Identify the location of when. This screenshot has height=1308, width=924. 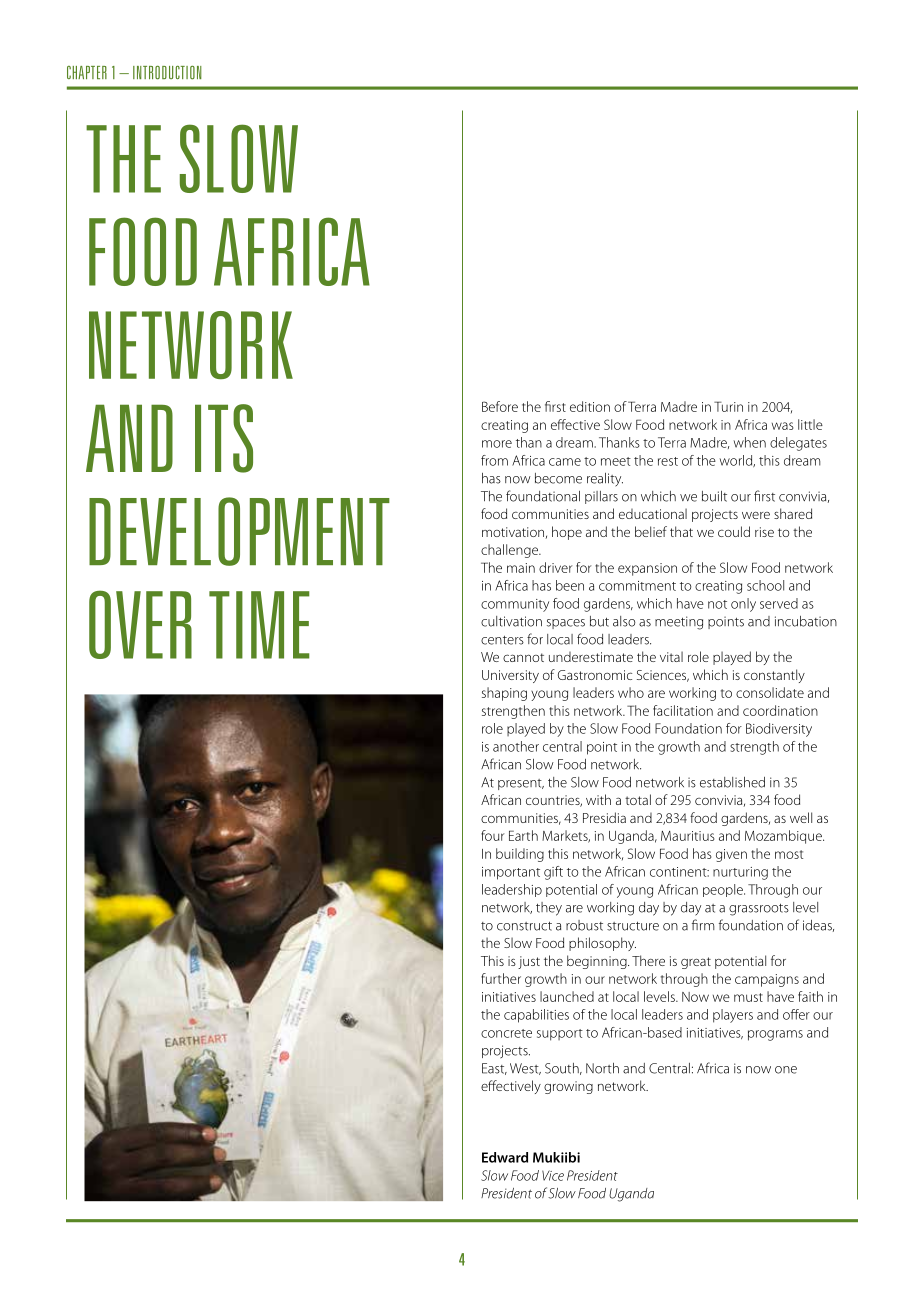
(750, 442).
